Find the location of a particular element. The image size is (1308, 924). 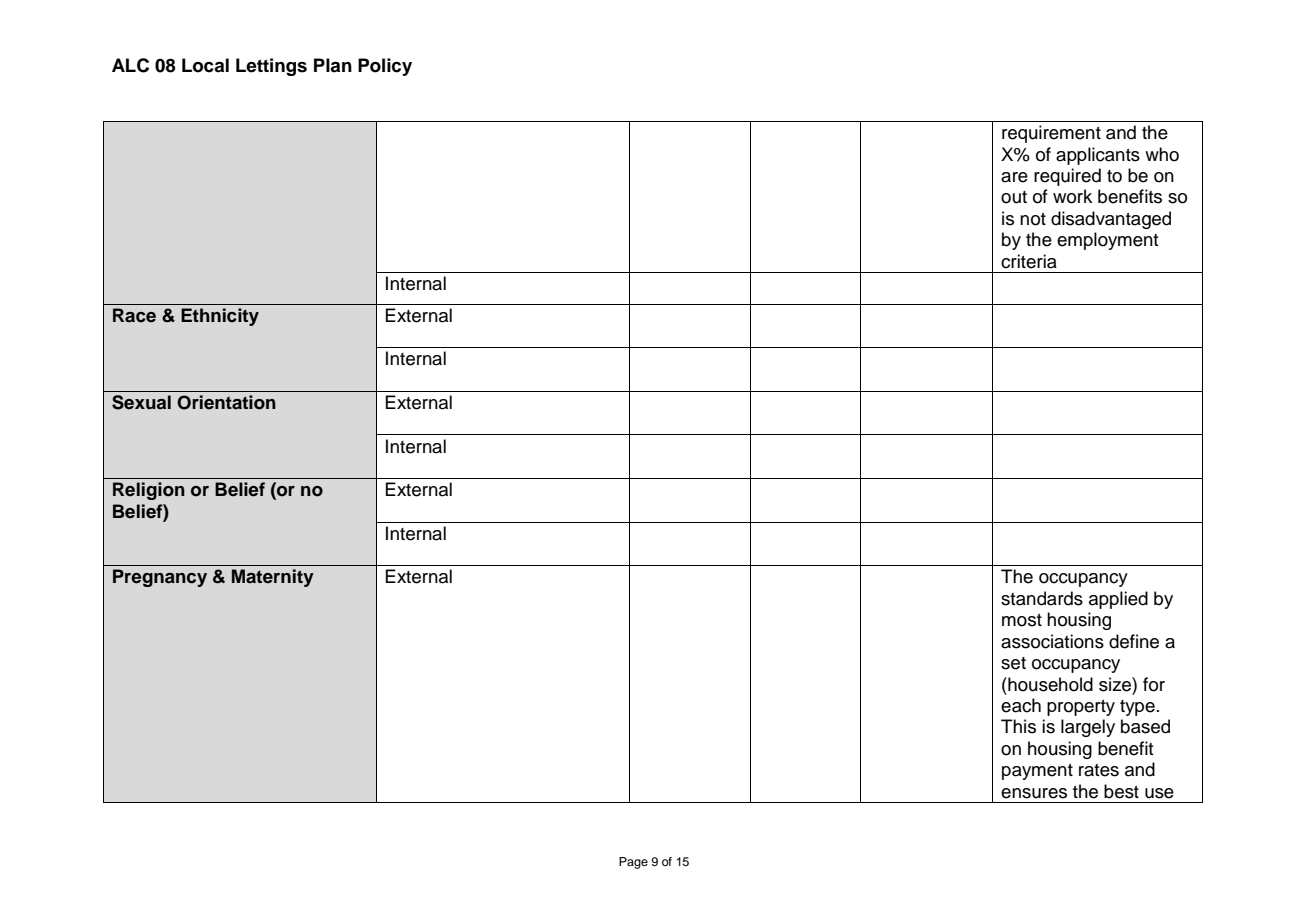

Pregnancy is located at coordinates (160, 578).
